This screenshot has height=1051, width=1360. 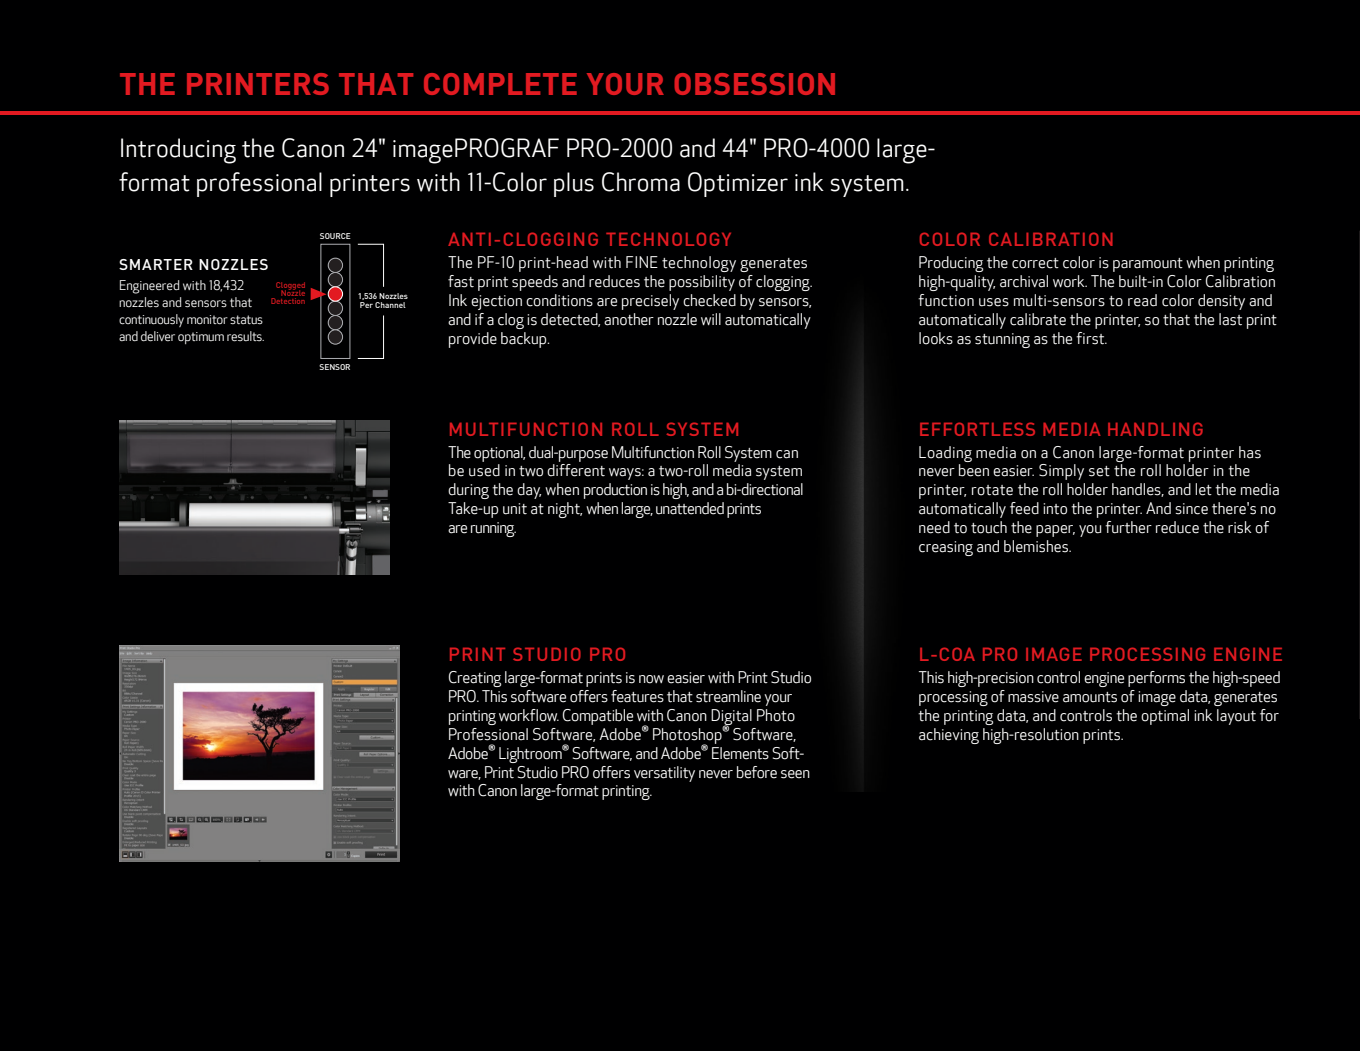 I want to click on will, so click(x=711, y=319).
